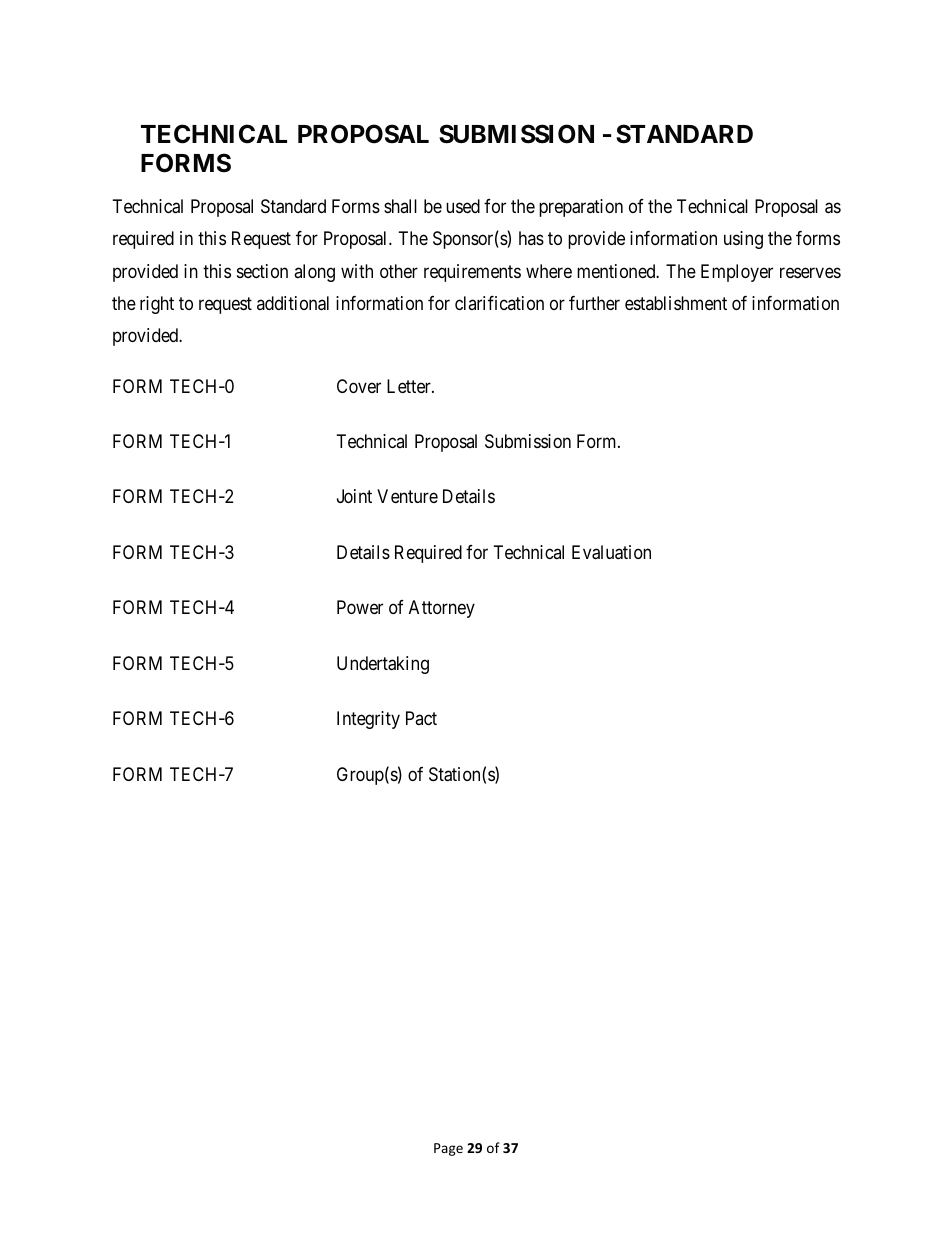 The width and height of the page is (952, 1233). I want to click on Attorney, so click(442, 609).
